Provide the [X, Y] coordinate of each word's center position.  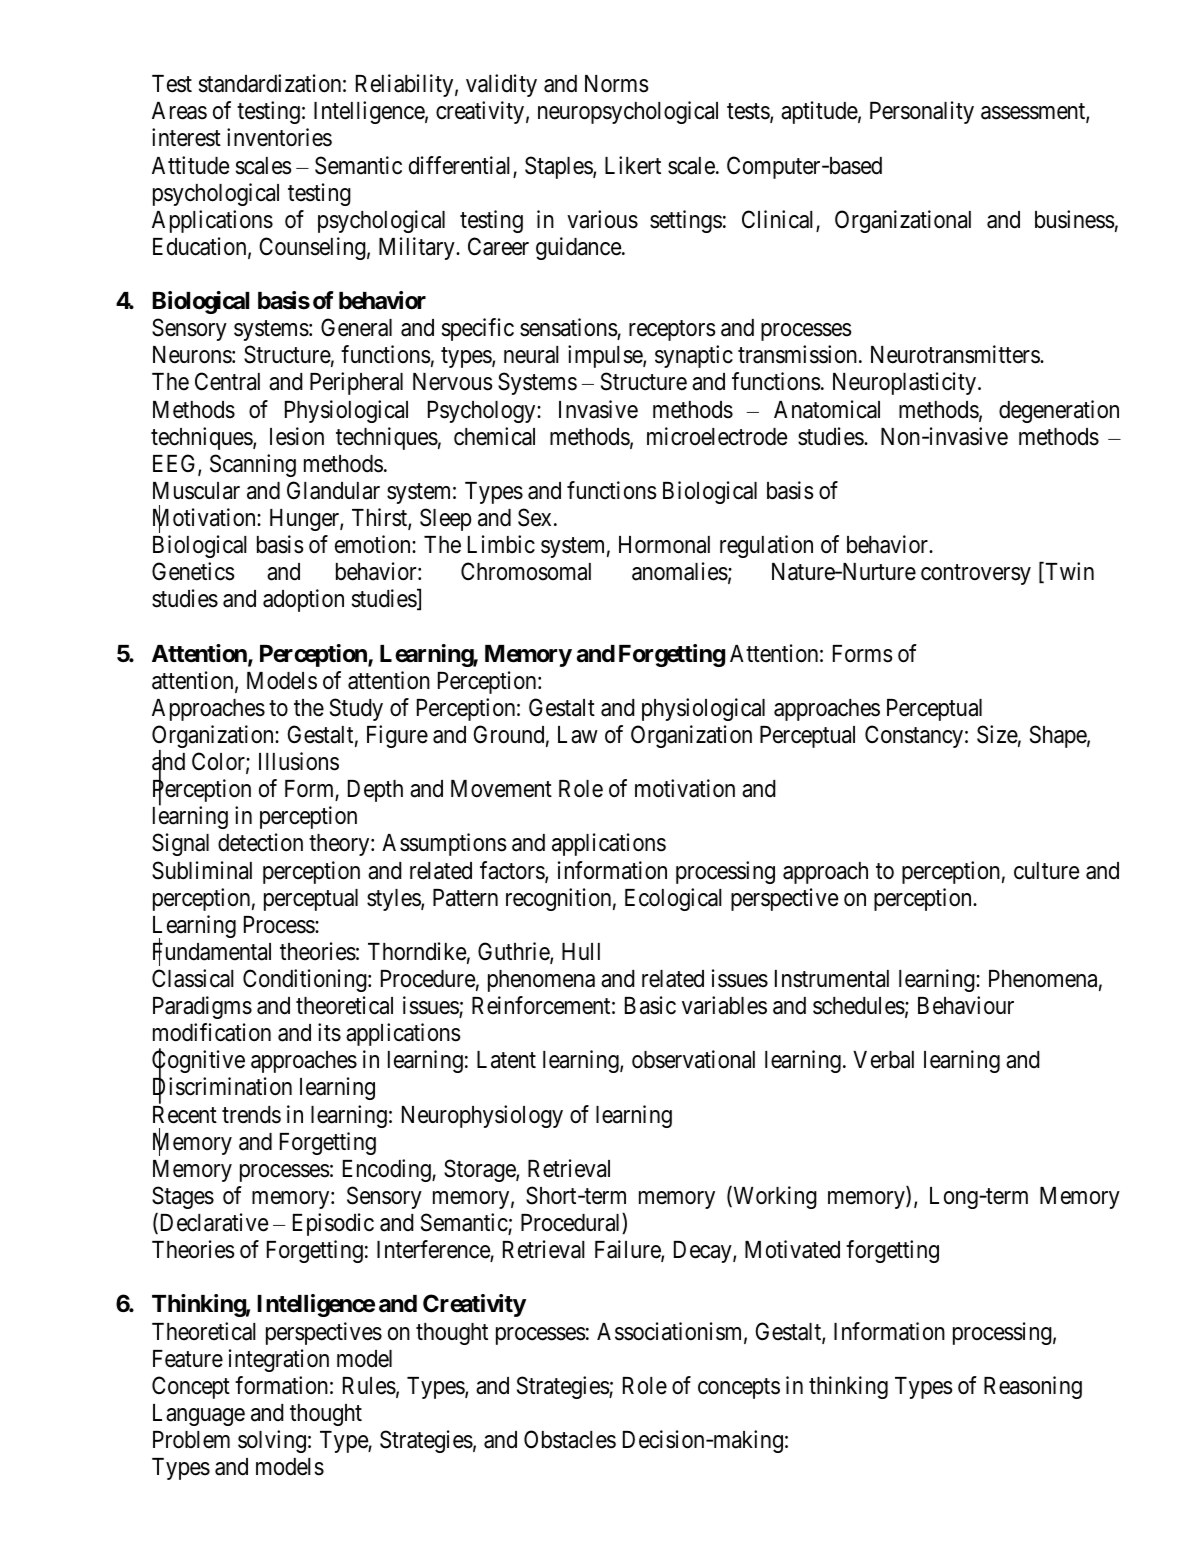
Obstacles [570, 1439]
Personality [922, 112]
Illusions [299, 761]
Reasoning [1033, 1387]
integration [279, 1360]
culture [1046, 871]
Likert [633, 165]
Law [578, 735]
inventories [279, 137]
